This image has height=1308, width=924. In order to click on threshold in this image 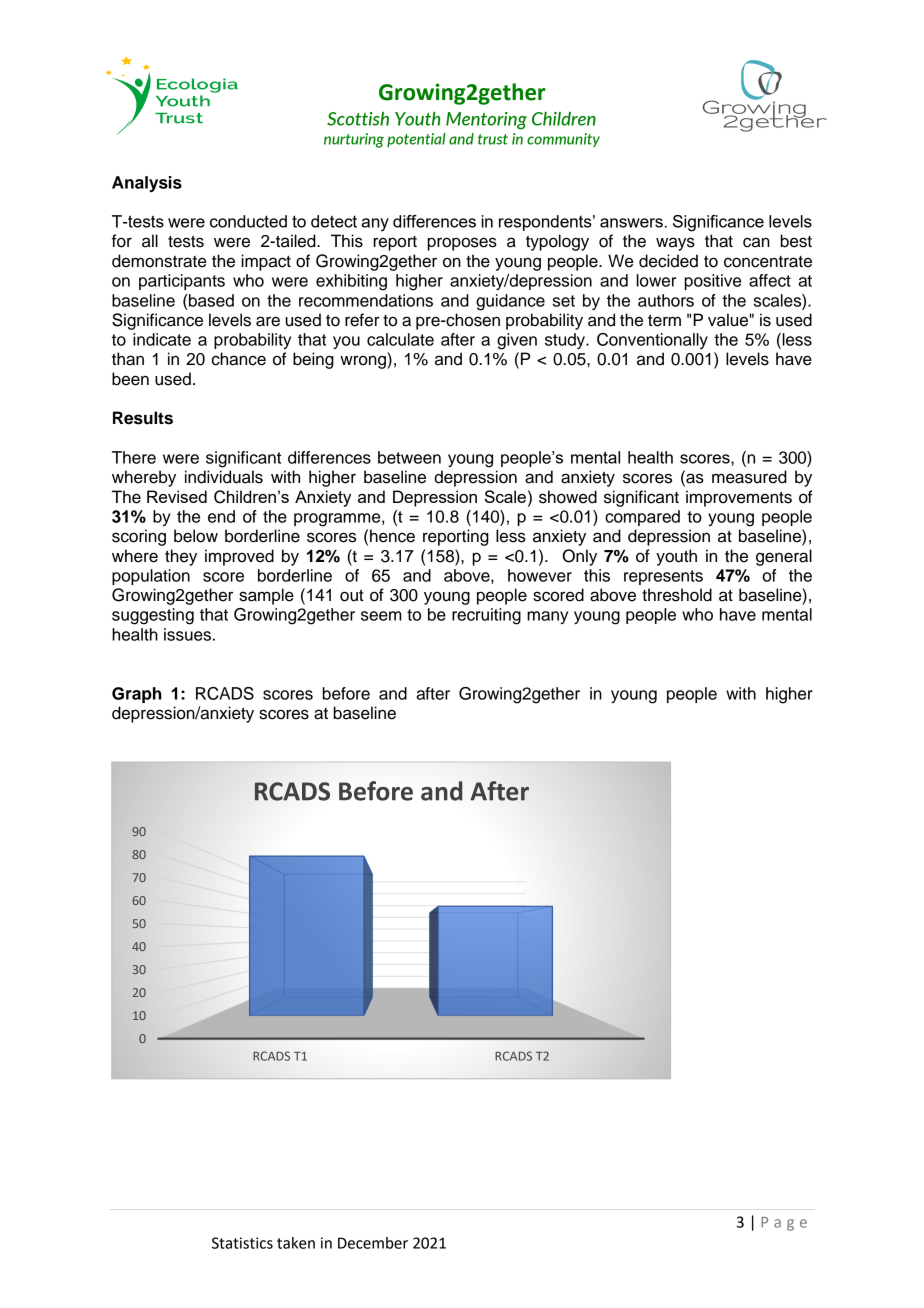, I will do `click(677, 595)`.
